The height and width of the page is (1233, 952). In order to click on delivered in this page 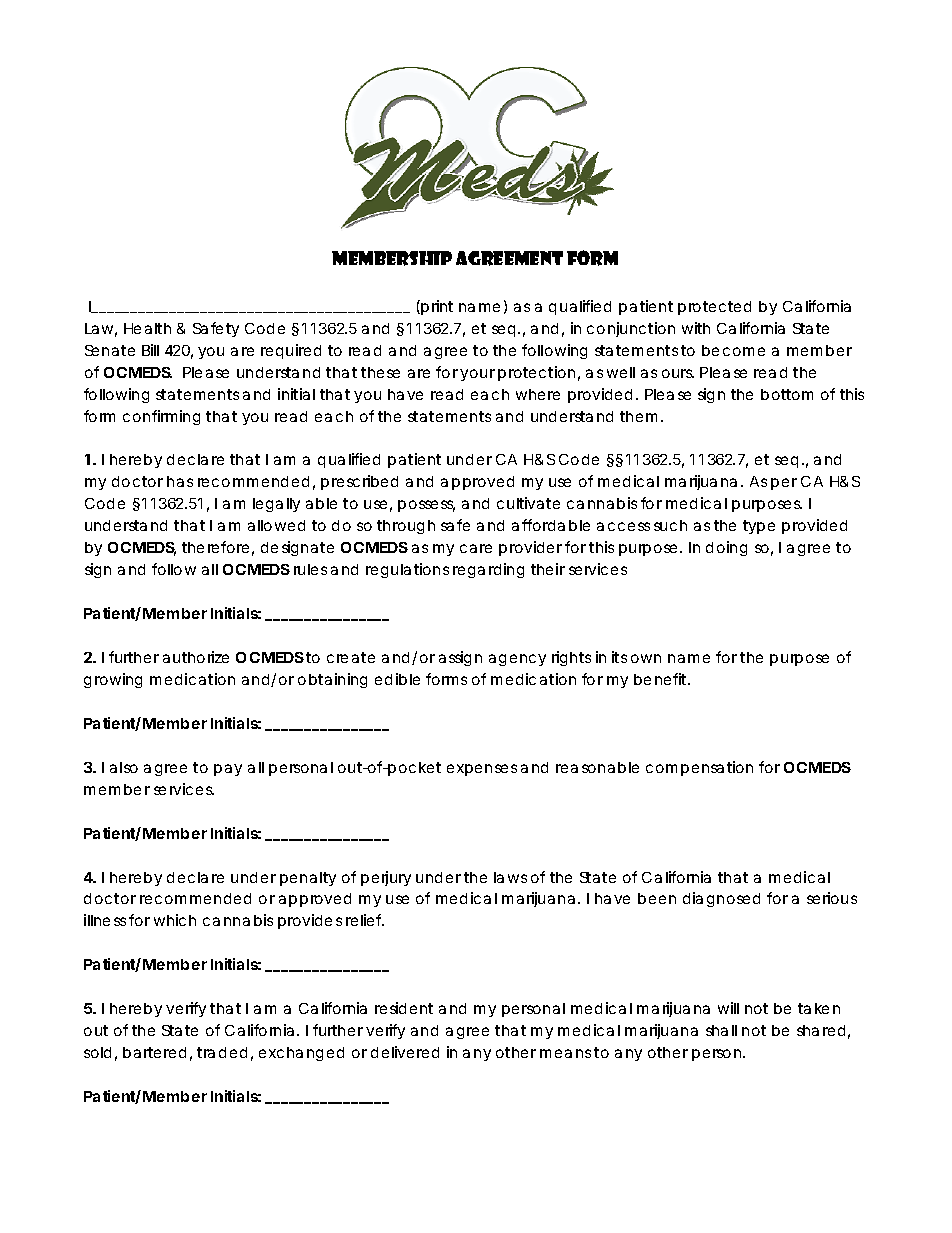, I will do `click(405, 1052)`.
